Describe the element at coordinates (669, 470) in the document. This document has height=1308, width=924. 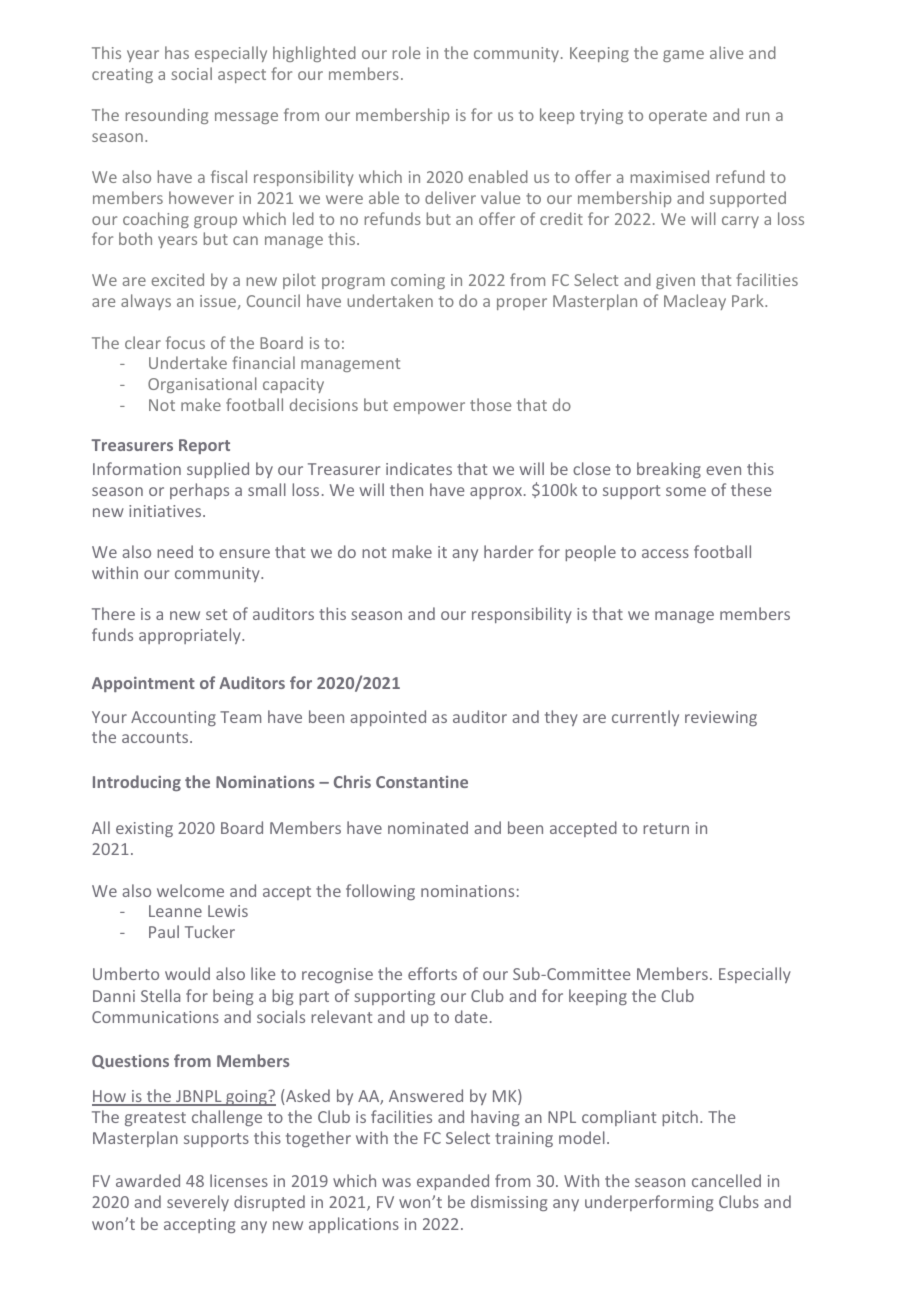
I see `breaking` at that location.
